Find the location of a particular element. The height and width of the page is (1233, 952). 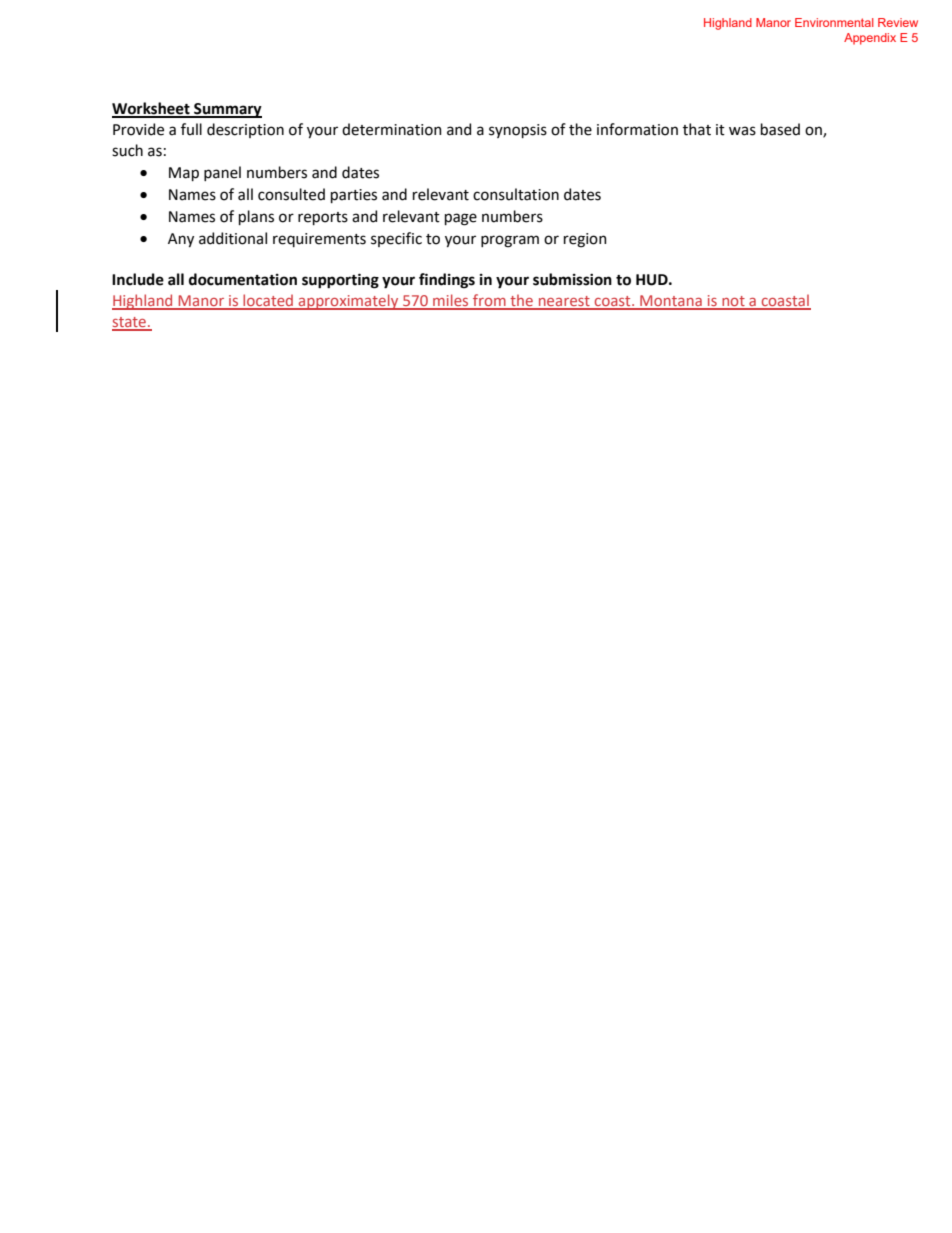

located is located at coordinates (268, 301).
